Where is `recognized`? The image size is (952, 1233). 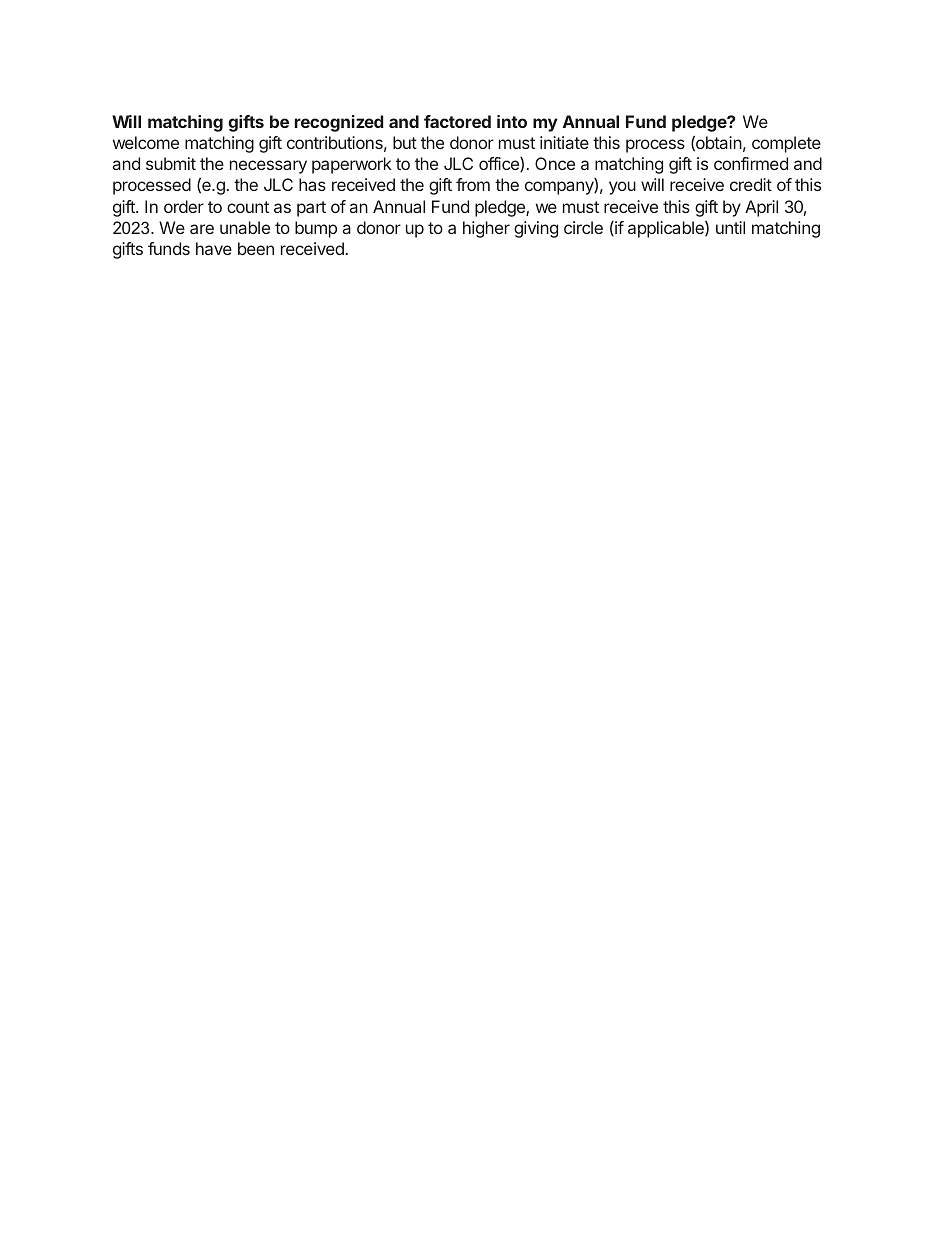
recognized is located at coordinates (339, 123).
